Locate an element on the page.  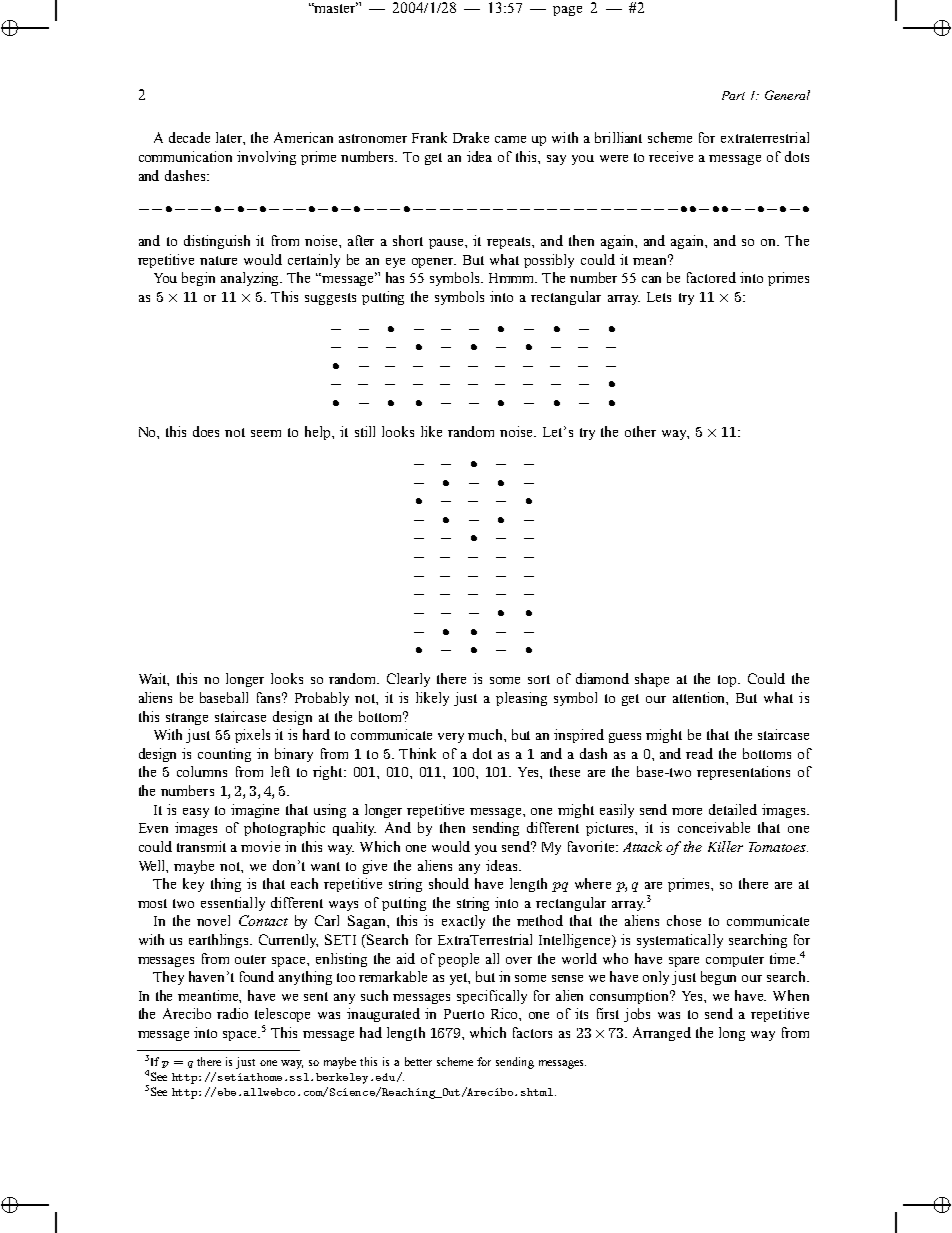
top is located at coordinates (729, 681).
